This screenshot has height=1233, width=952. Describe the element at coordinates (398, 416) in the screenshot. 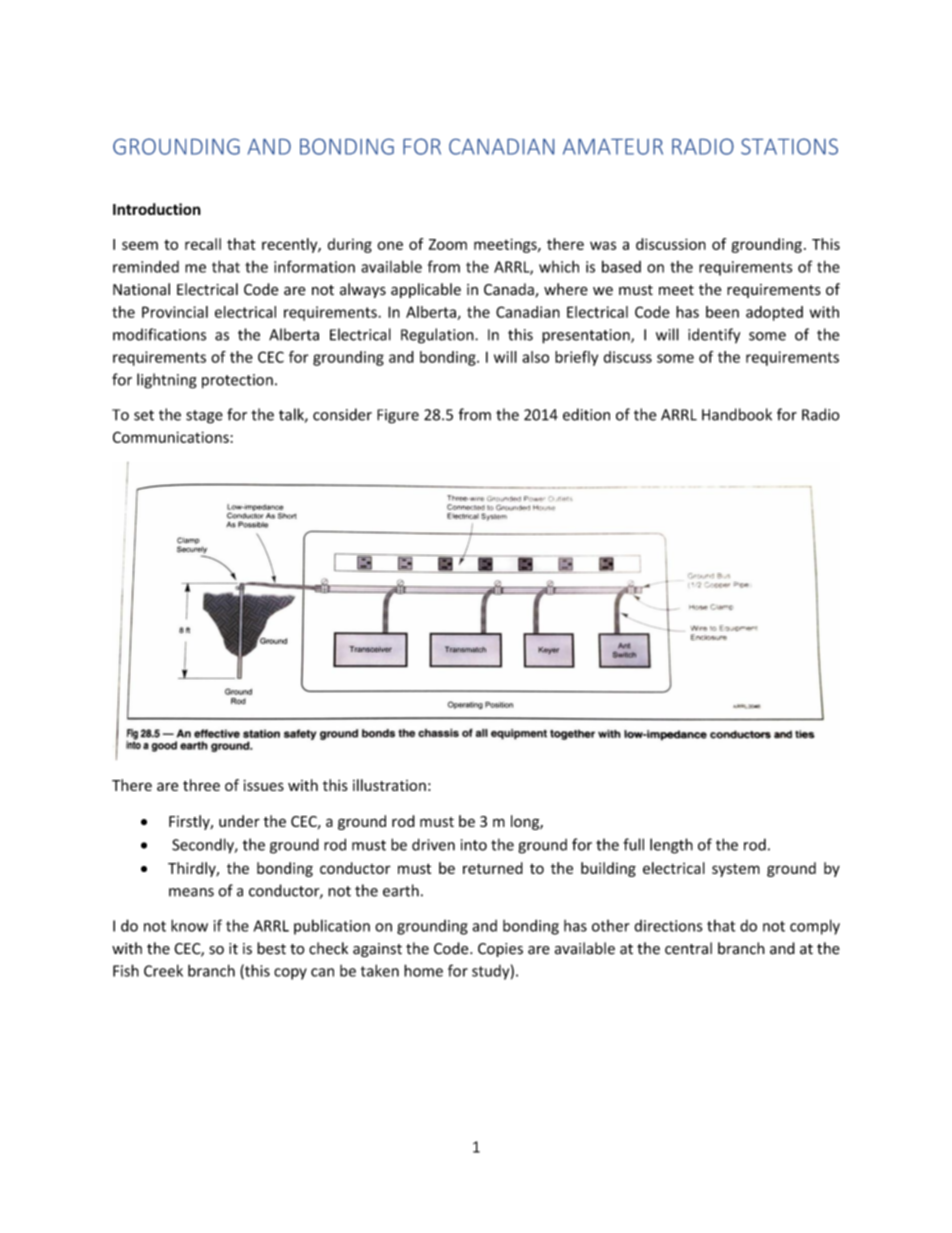

I see `Figure` at that location.
